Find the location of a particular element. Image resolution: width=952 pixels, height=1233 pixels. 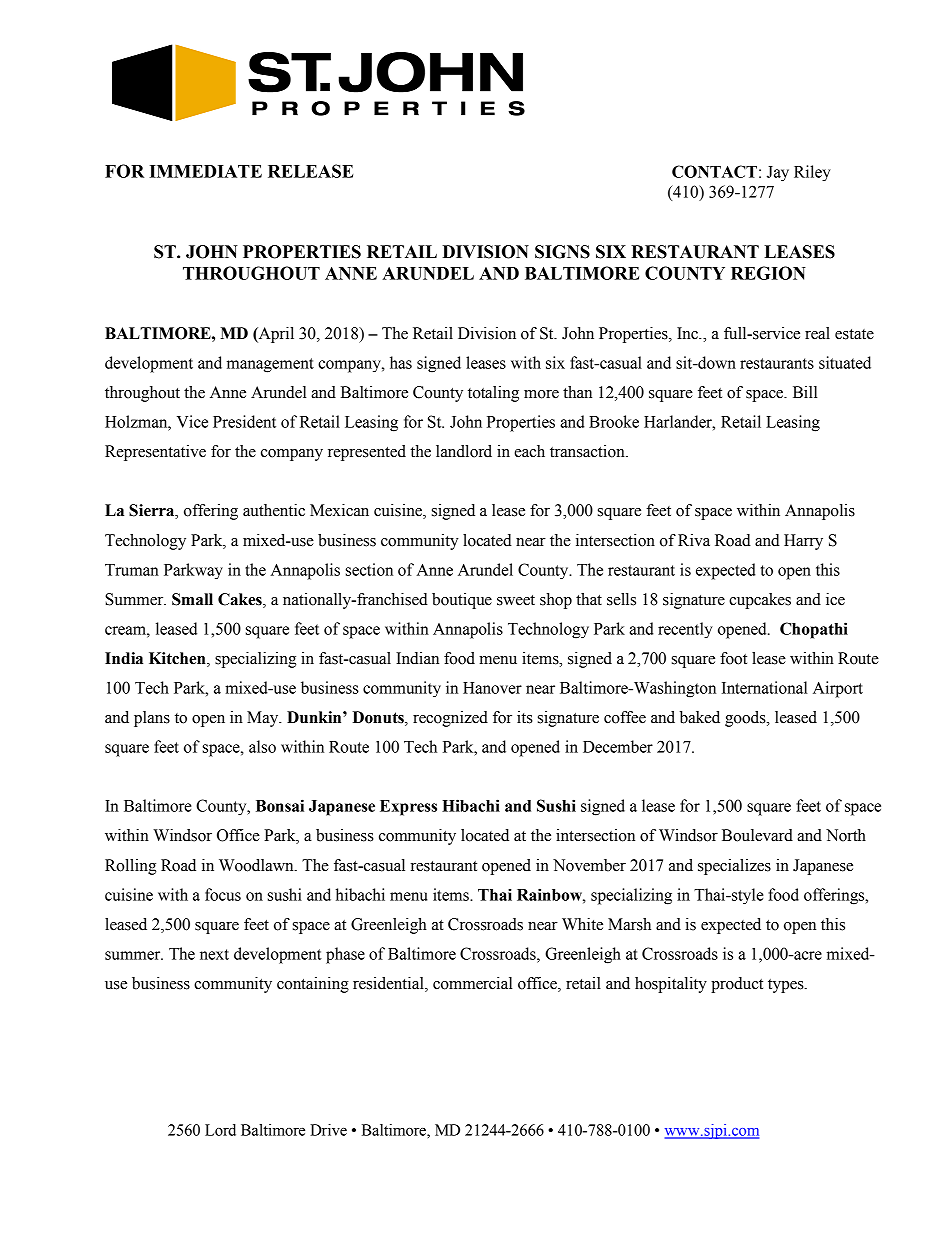

foot is located at coordinates (733, 658).
